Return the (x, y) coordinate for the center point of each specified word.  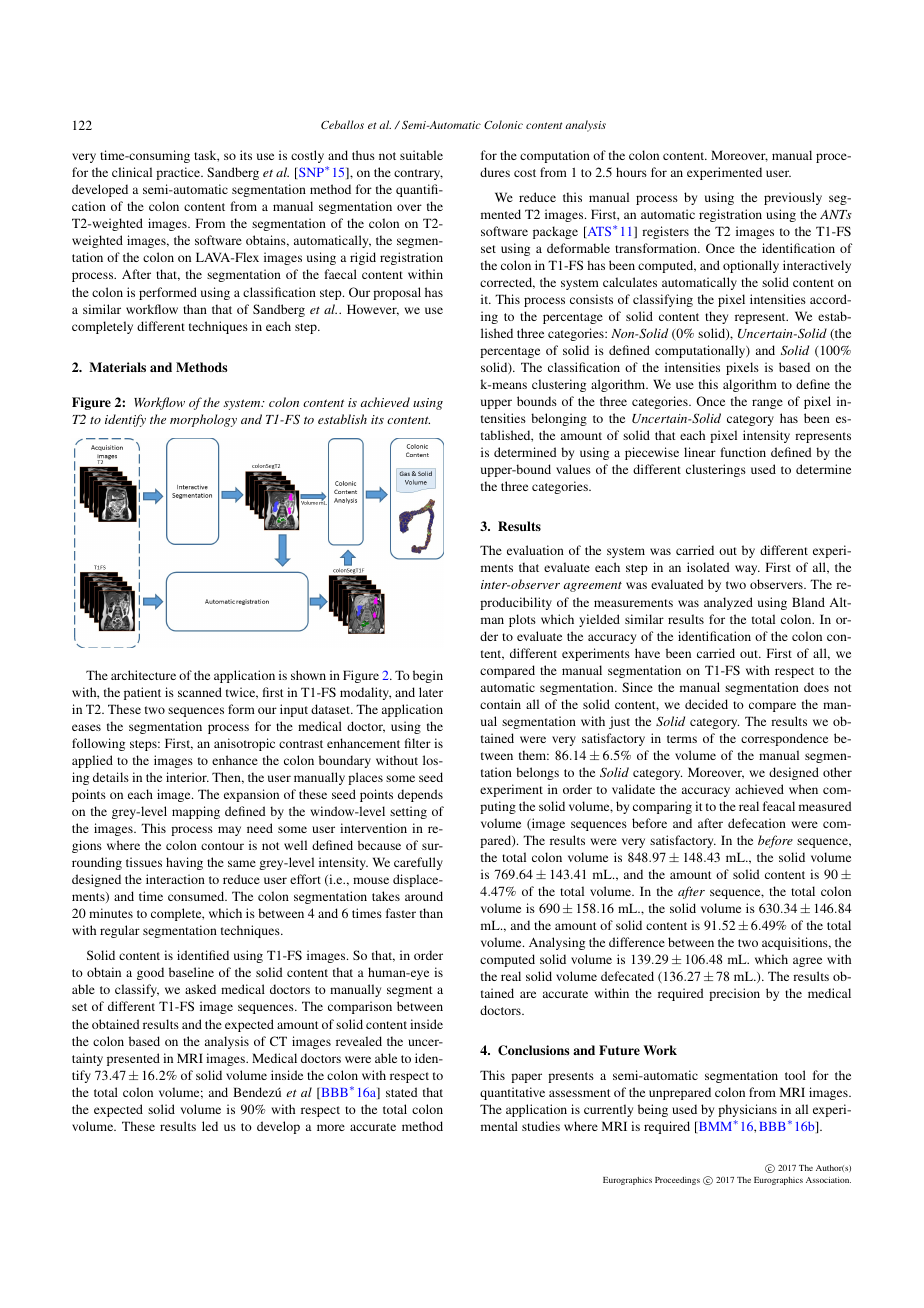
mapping (196, 812)
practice (179, 173)
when (803, 789)
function (743, 452)
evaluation (535, 550)
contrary (418, 174)
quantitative (512, 1093)
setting (408, 812)
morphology (203, 420)
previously (793, 198)
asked (200, 989)
